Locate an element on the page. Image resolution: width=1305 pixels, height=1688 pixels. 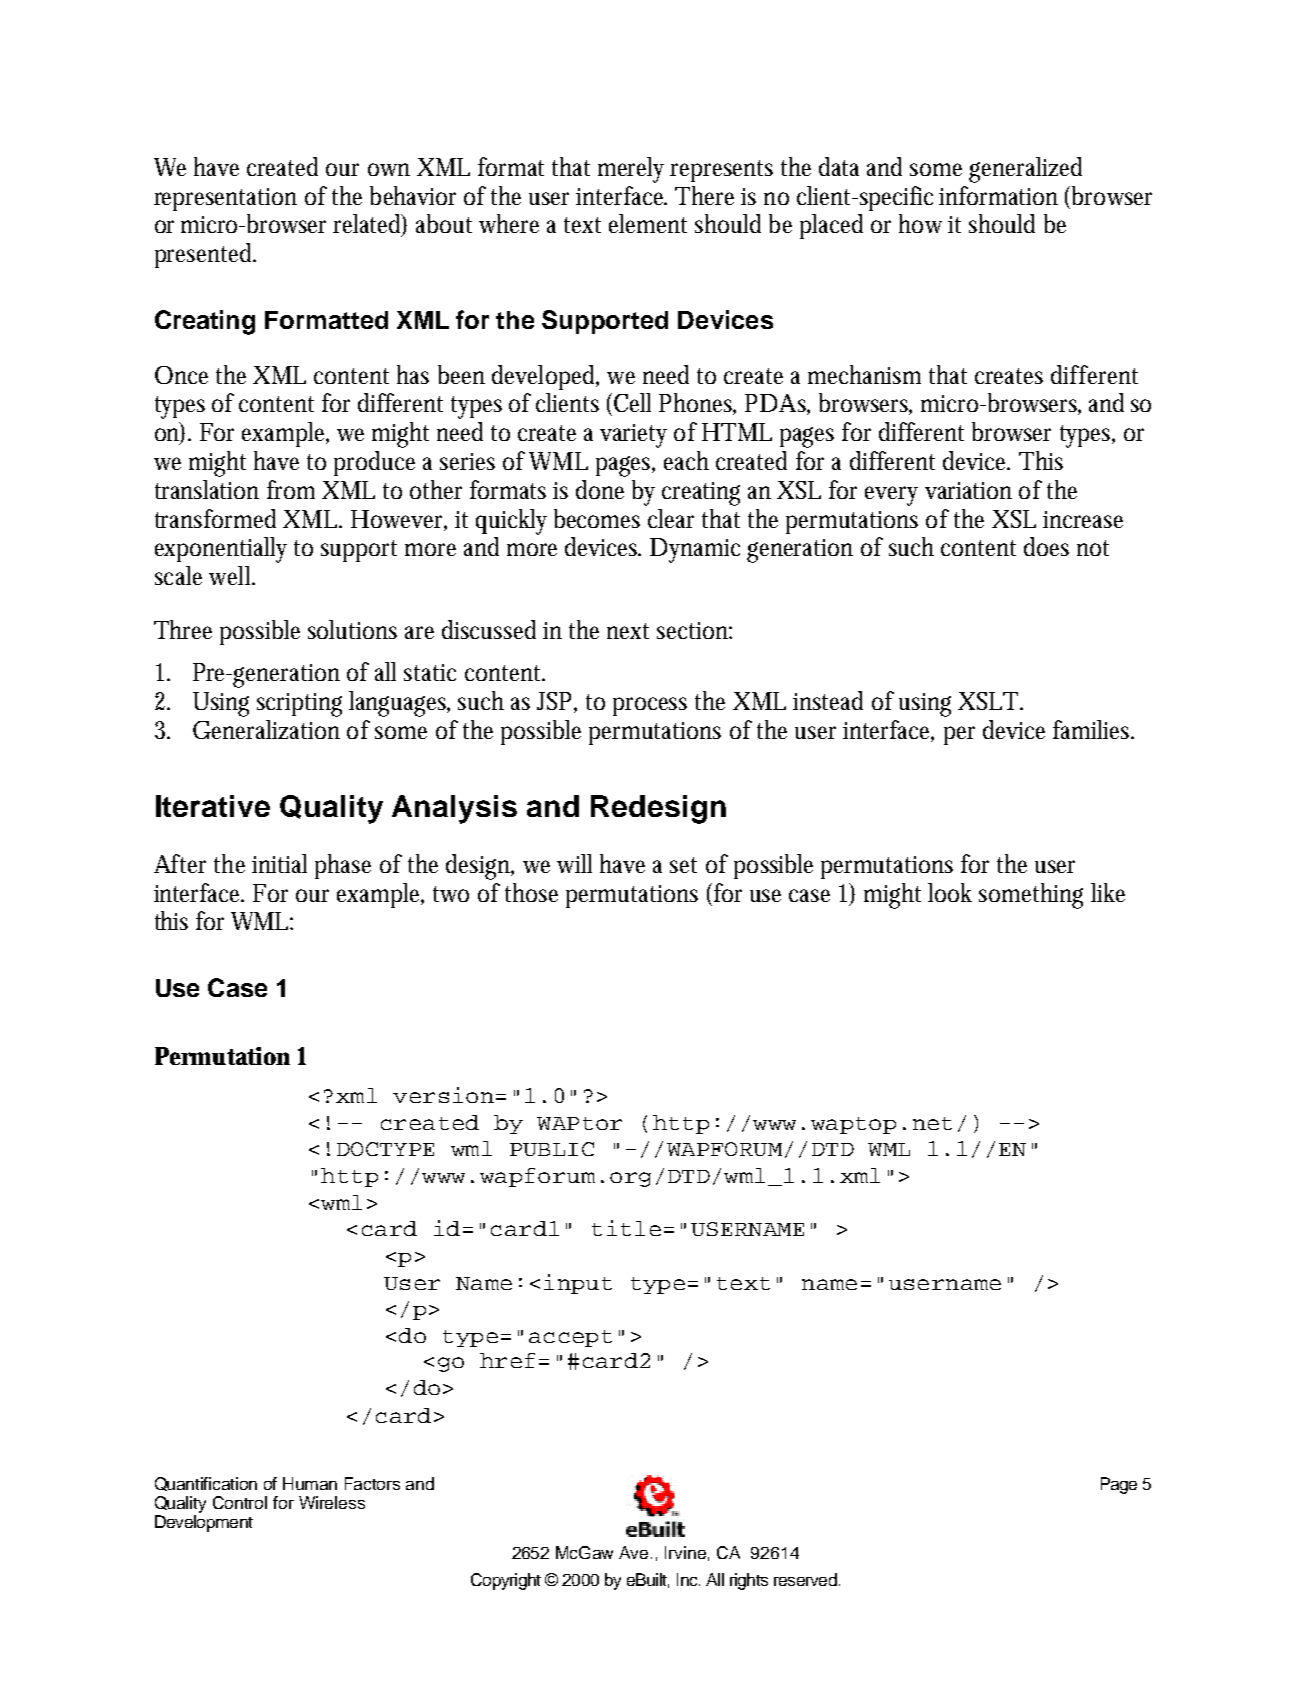
PUBLIC is located at coordinates (552, 1149).
